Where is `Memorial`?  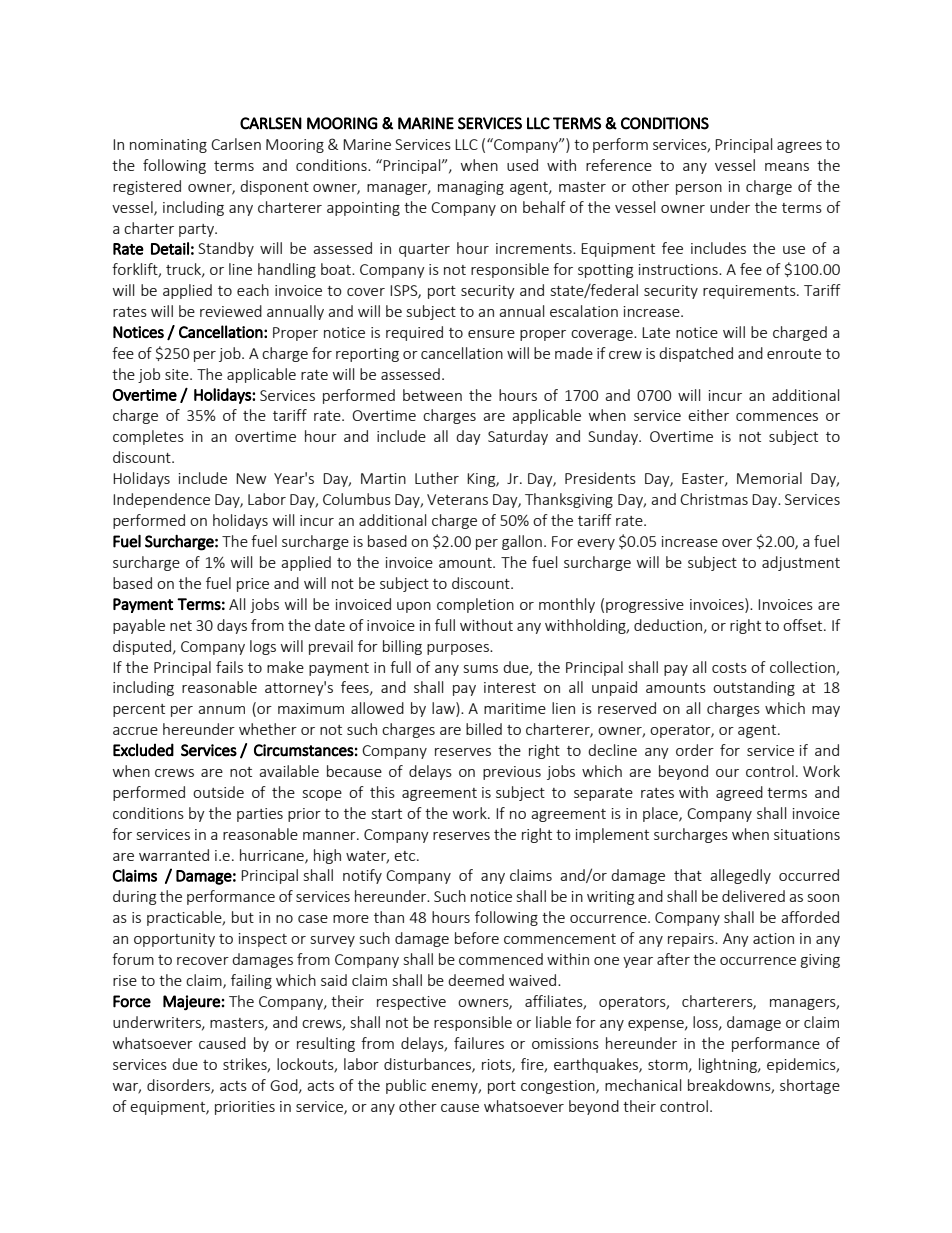
Memorial is located at coordinates (769, 478).
